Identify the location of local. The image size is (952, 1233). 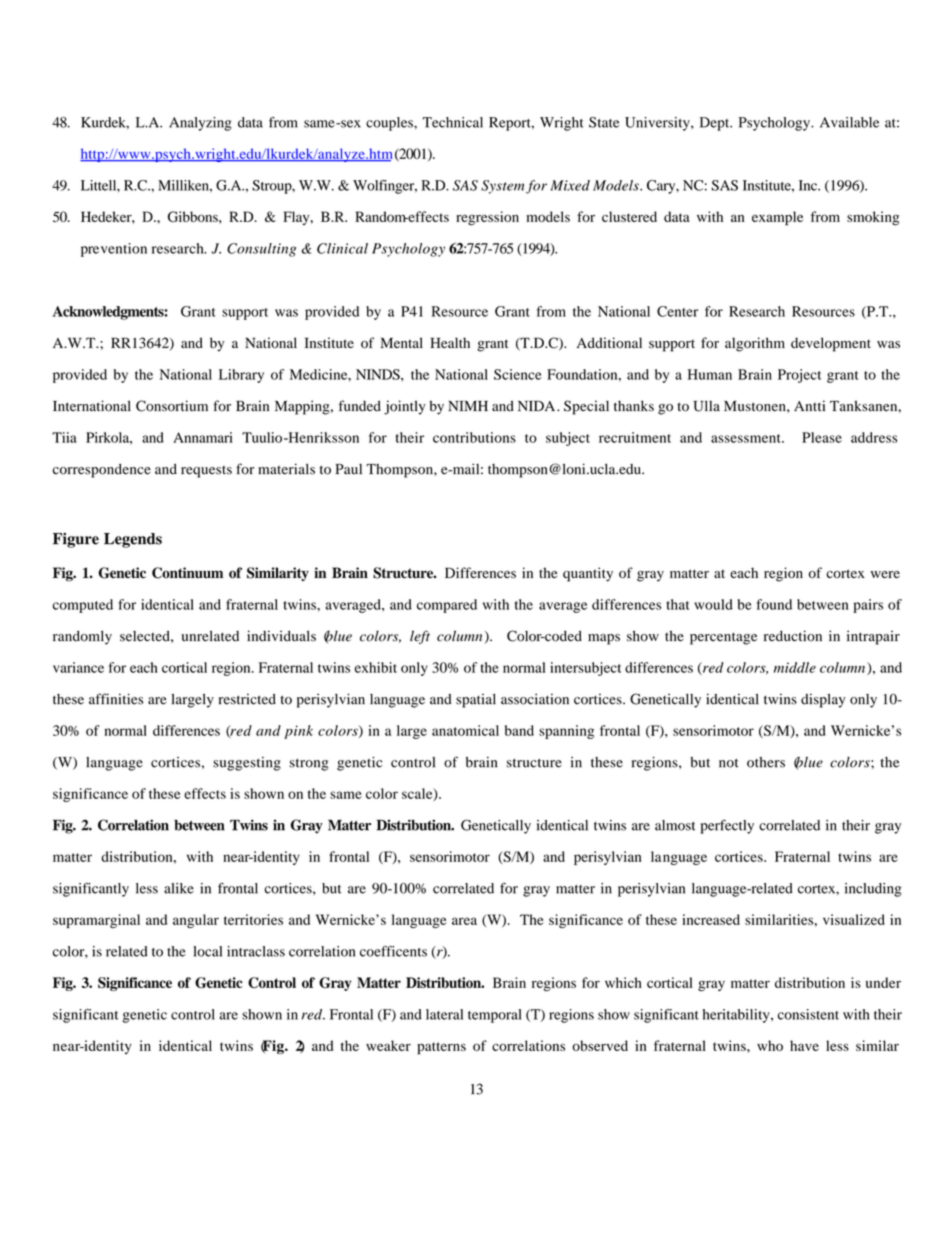
(207, 951).
